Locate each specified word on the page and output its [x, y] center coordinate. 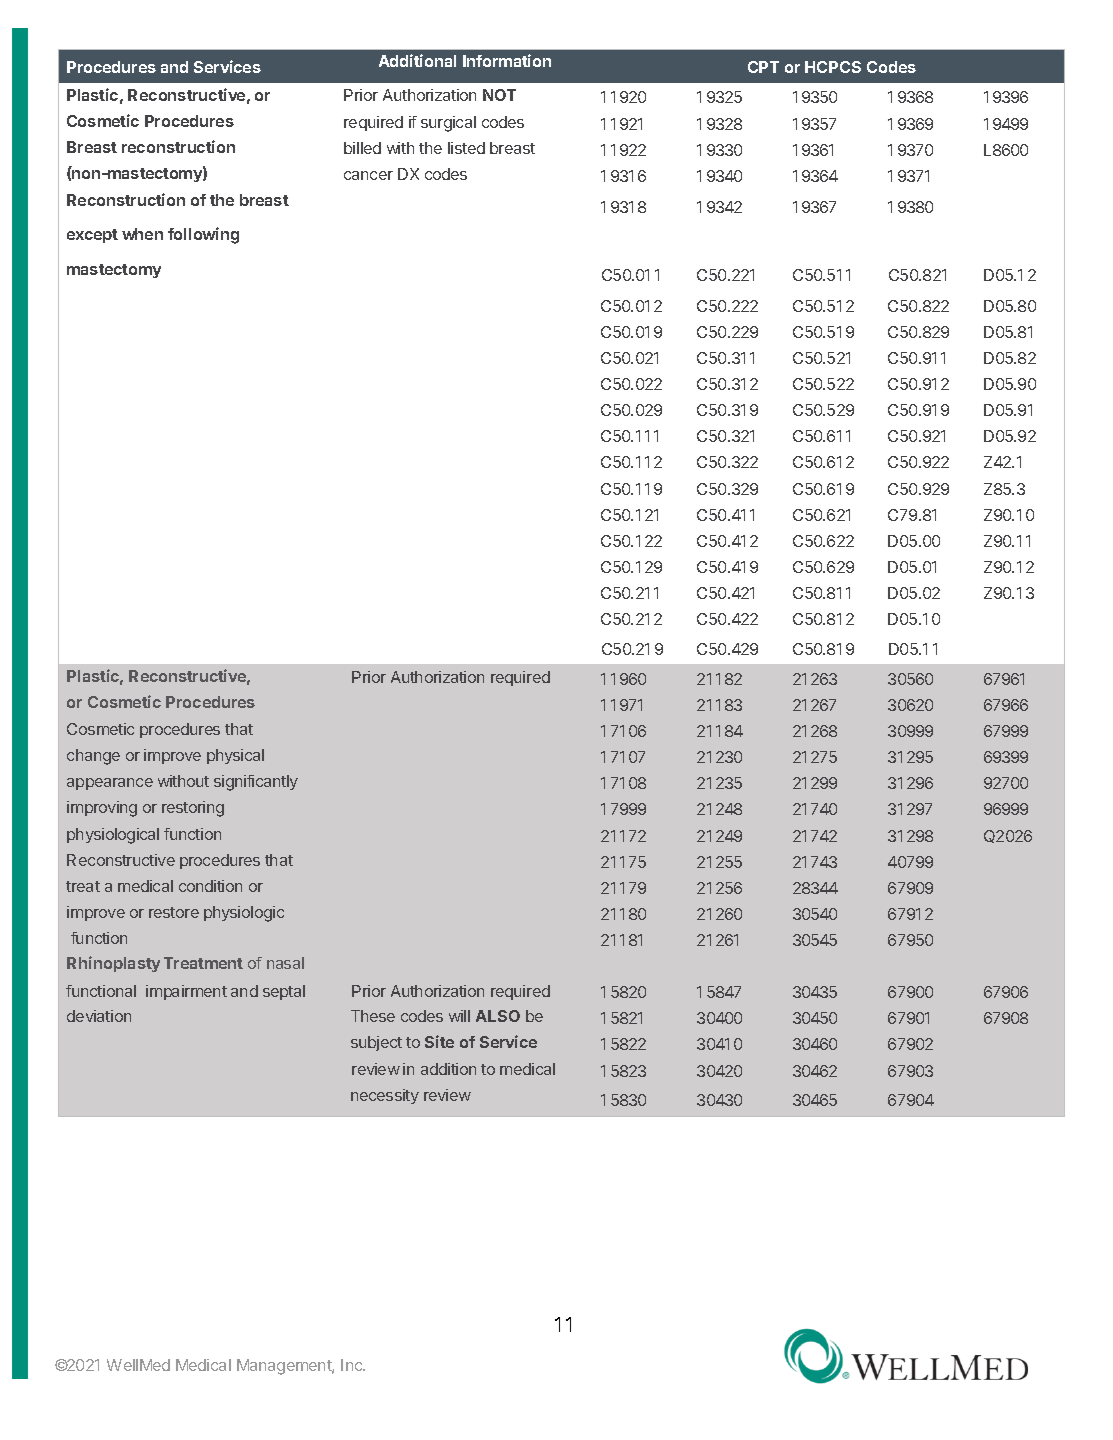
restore [174, 912]
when [142, 234]
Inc [352, 1365]
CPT [763, 67]
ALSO [498, 1016]
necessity [385, 1096]
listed [466, 148]
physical [235, 756]
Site [439, 1041]
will [459, 1016]
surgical [448, 124]
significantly [256, 783]
